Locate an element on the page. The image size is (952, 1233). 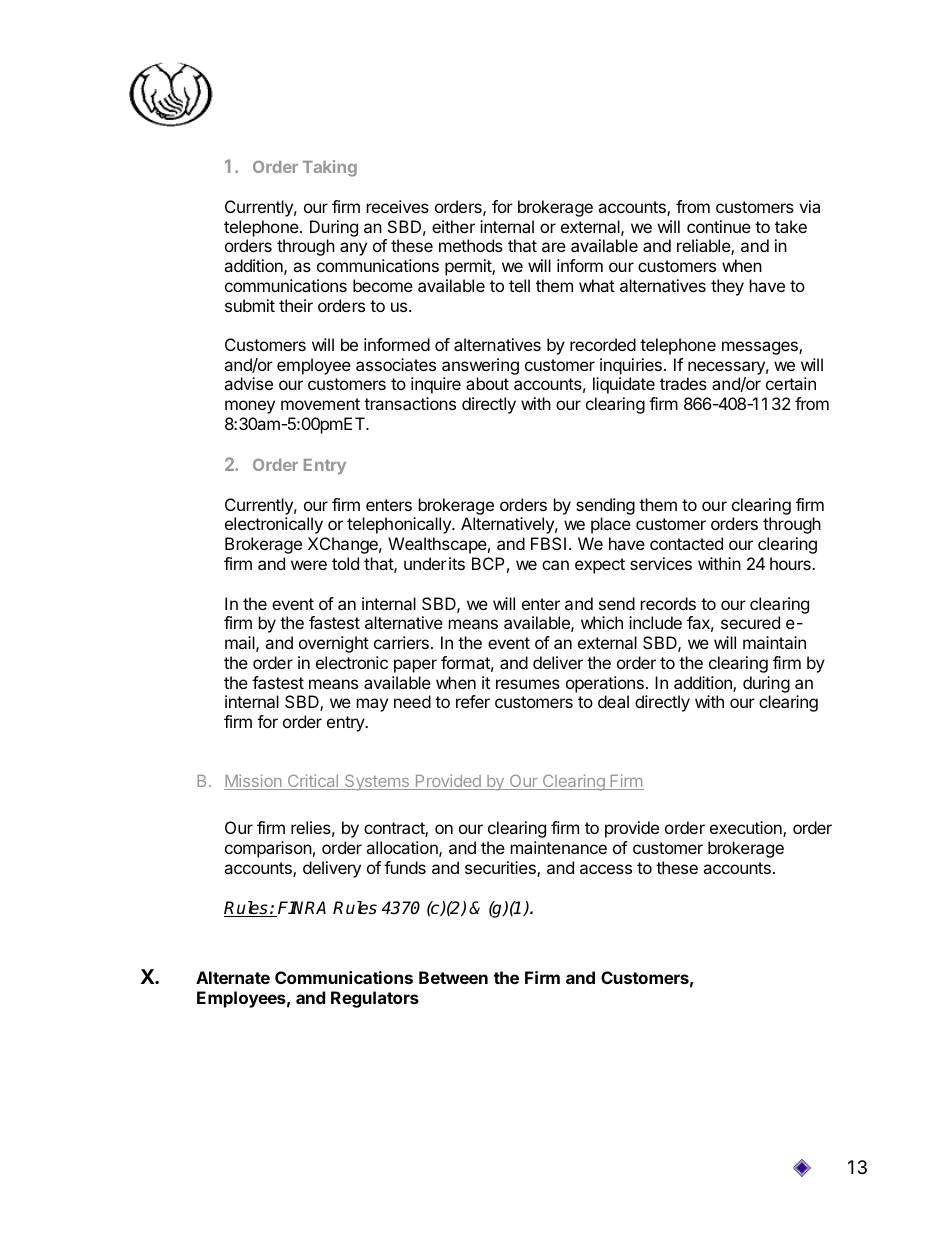
resumes is located at coordinates (528, 684).
